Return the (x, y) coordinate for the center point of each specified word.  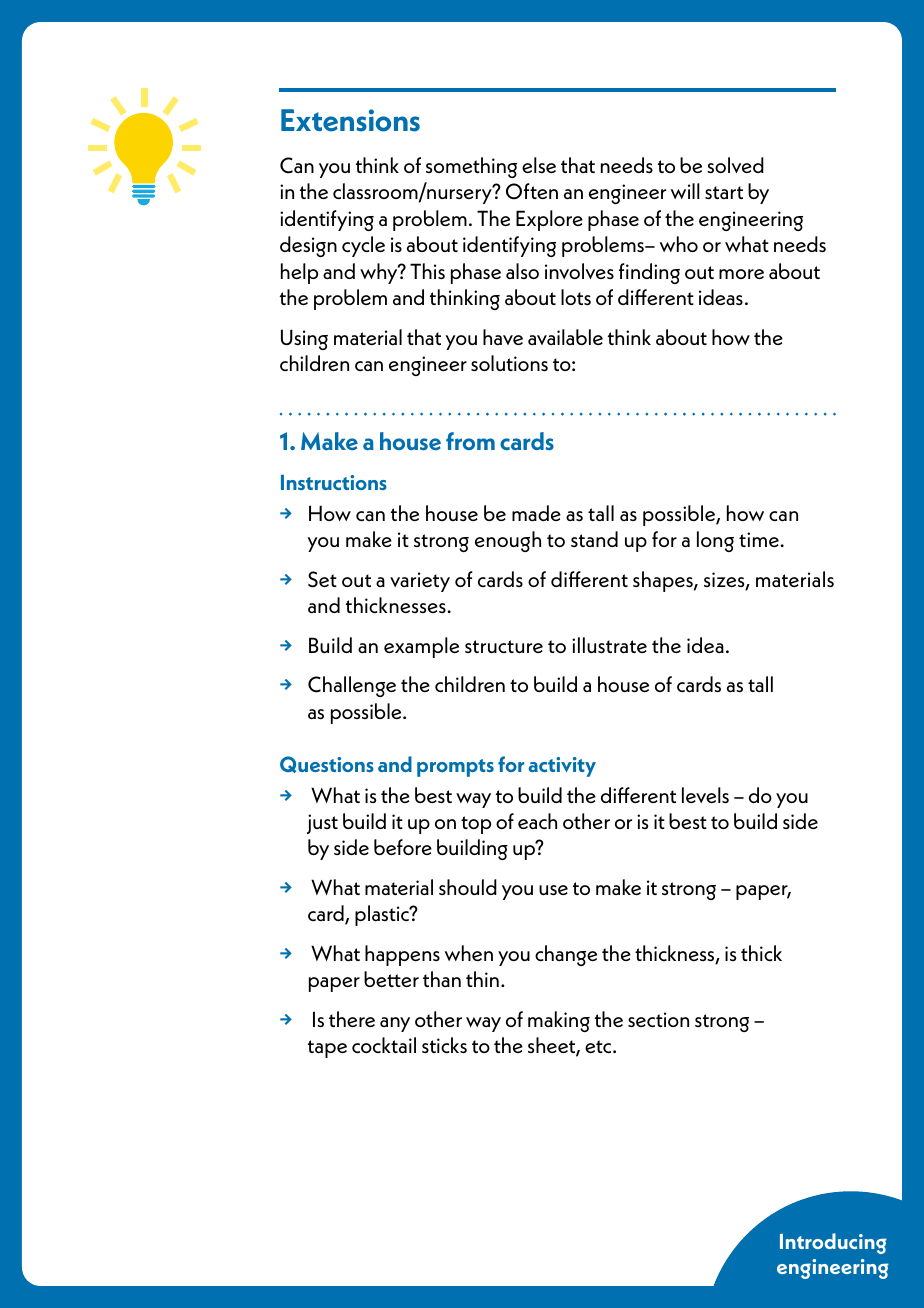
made (536, 513)
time (760, 539)
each (537, 821)
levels (705, 795)
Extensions (350, 120)
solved (735, 165)
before (403, 847)
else (539, 165)
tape (327, 1049)
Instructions (334, 482)
